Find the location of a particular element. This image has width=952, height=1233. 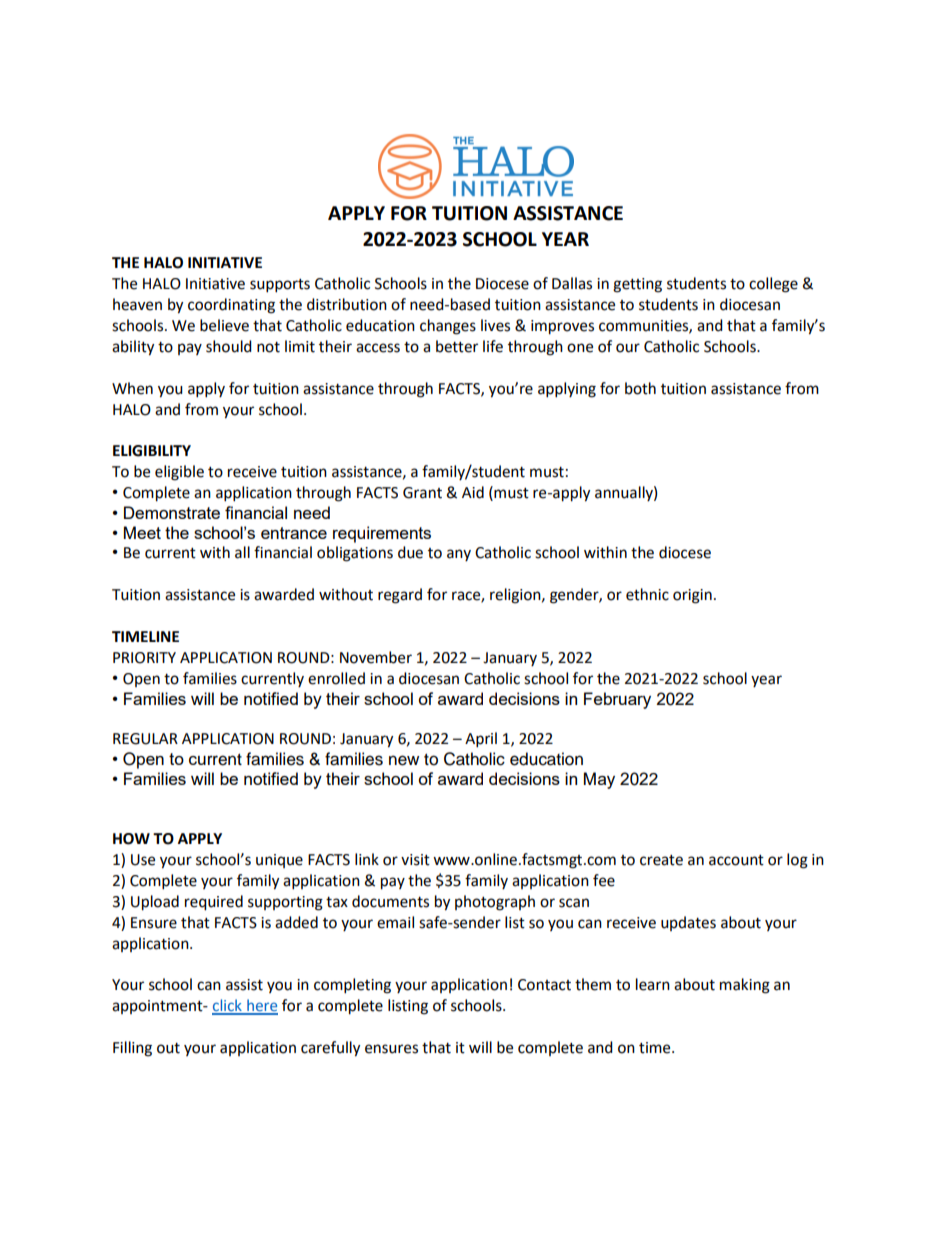

Contact is located at coordinates (544, 985).
